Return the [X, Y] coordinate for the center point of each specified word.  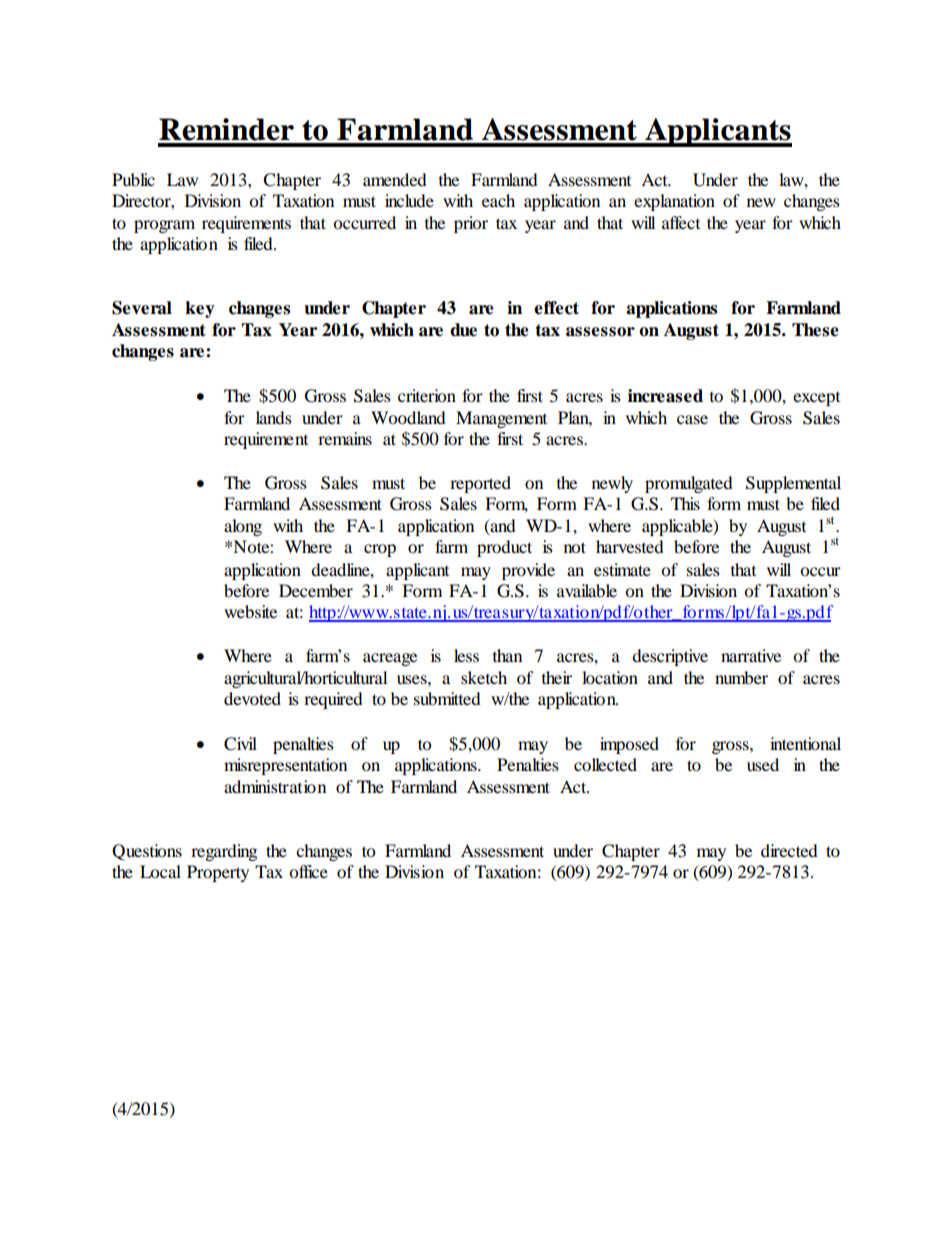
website [250, 611]
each [498, 200]
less [466, 655]
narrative [751, 655]
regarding [224, 852]
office [308, 871]
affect [681, 222]
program [164, 226]
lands [274, 417]
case [692, 419]
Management [501, 419]
